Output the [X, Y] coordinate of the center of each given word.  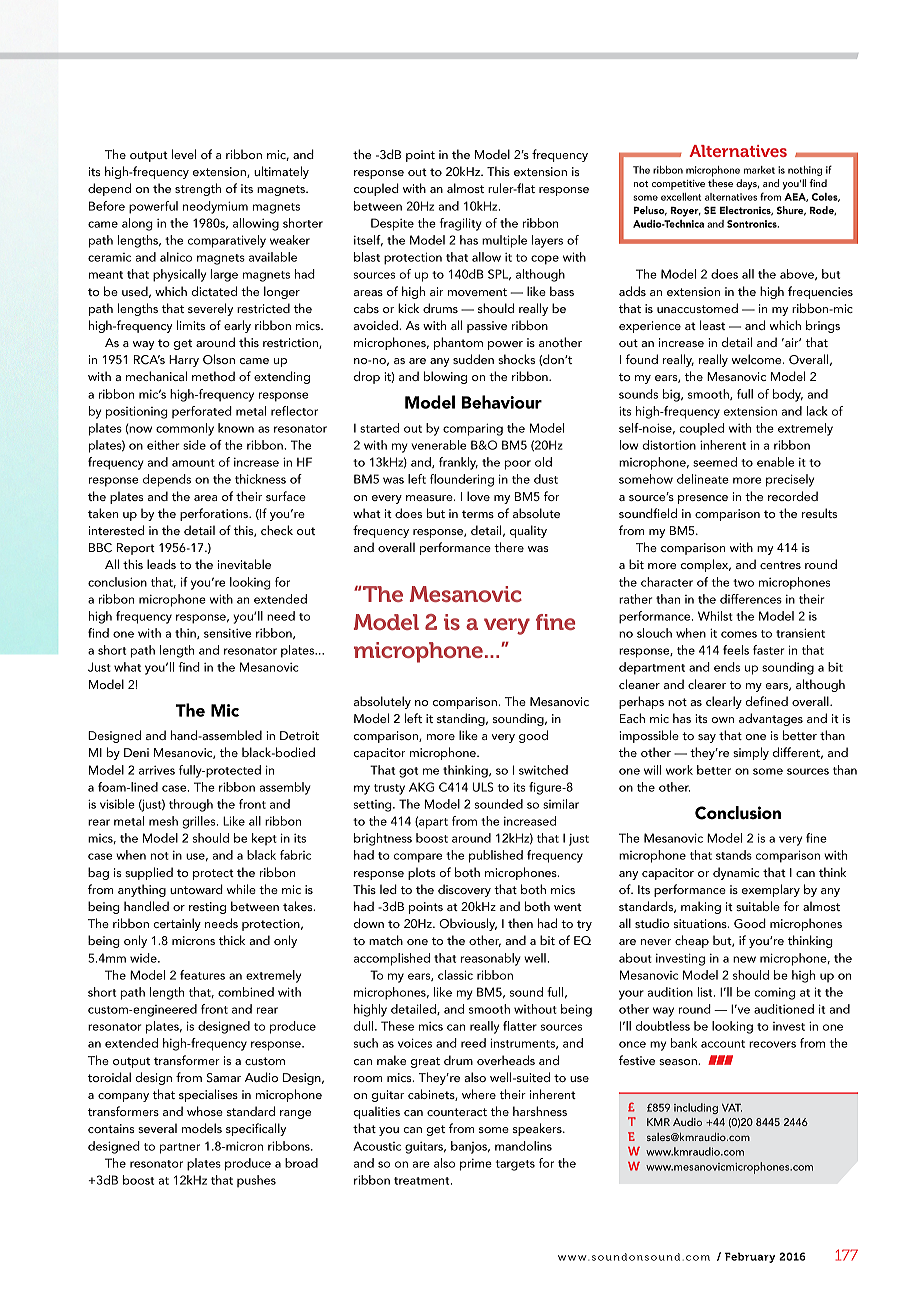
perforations [215, 514]
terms [478, 514]
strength [198, 189]
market [759, 170]
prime [476, 1165]
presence [703, 499]
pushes [256, 1181]
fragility [461, 224]
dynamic [736, 873]
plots [421, 873]
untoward [196, 889]
